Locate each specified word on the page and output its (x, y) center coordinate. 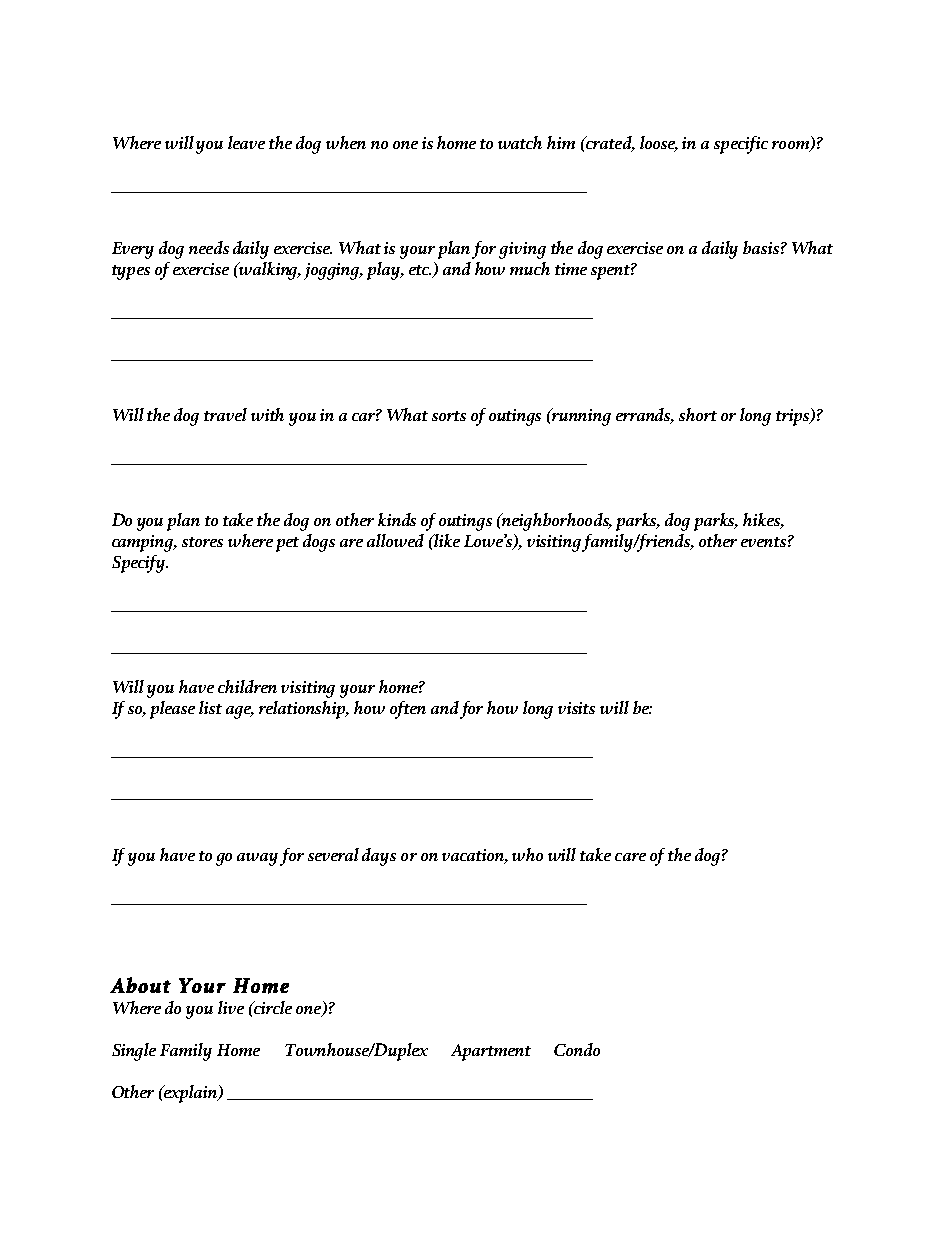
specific (741, 145)
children (247, 686)
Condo (577, 1049)
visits (576, 708)
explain (191, 1094)
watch (520, 142)
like (446, 540)
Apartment (491, 1052)
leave (246, 142)
